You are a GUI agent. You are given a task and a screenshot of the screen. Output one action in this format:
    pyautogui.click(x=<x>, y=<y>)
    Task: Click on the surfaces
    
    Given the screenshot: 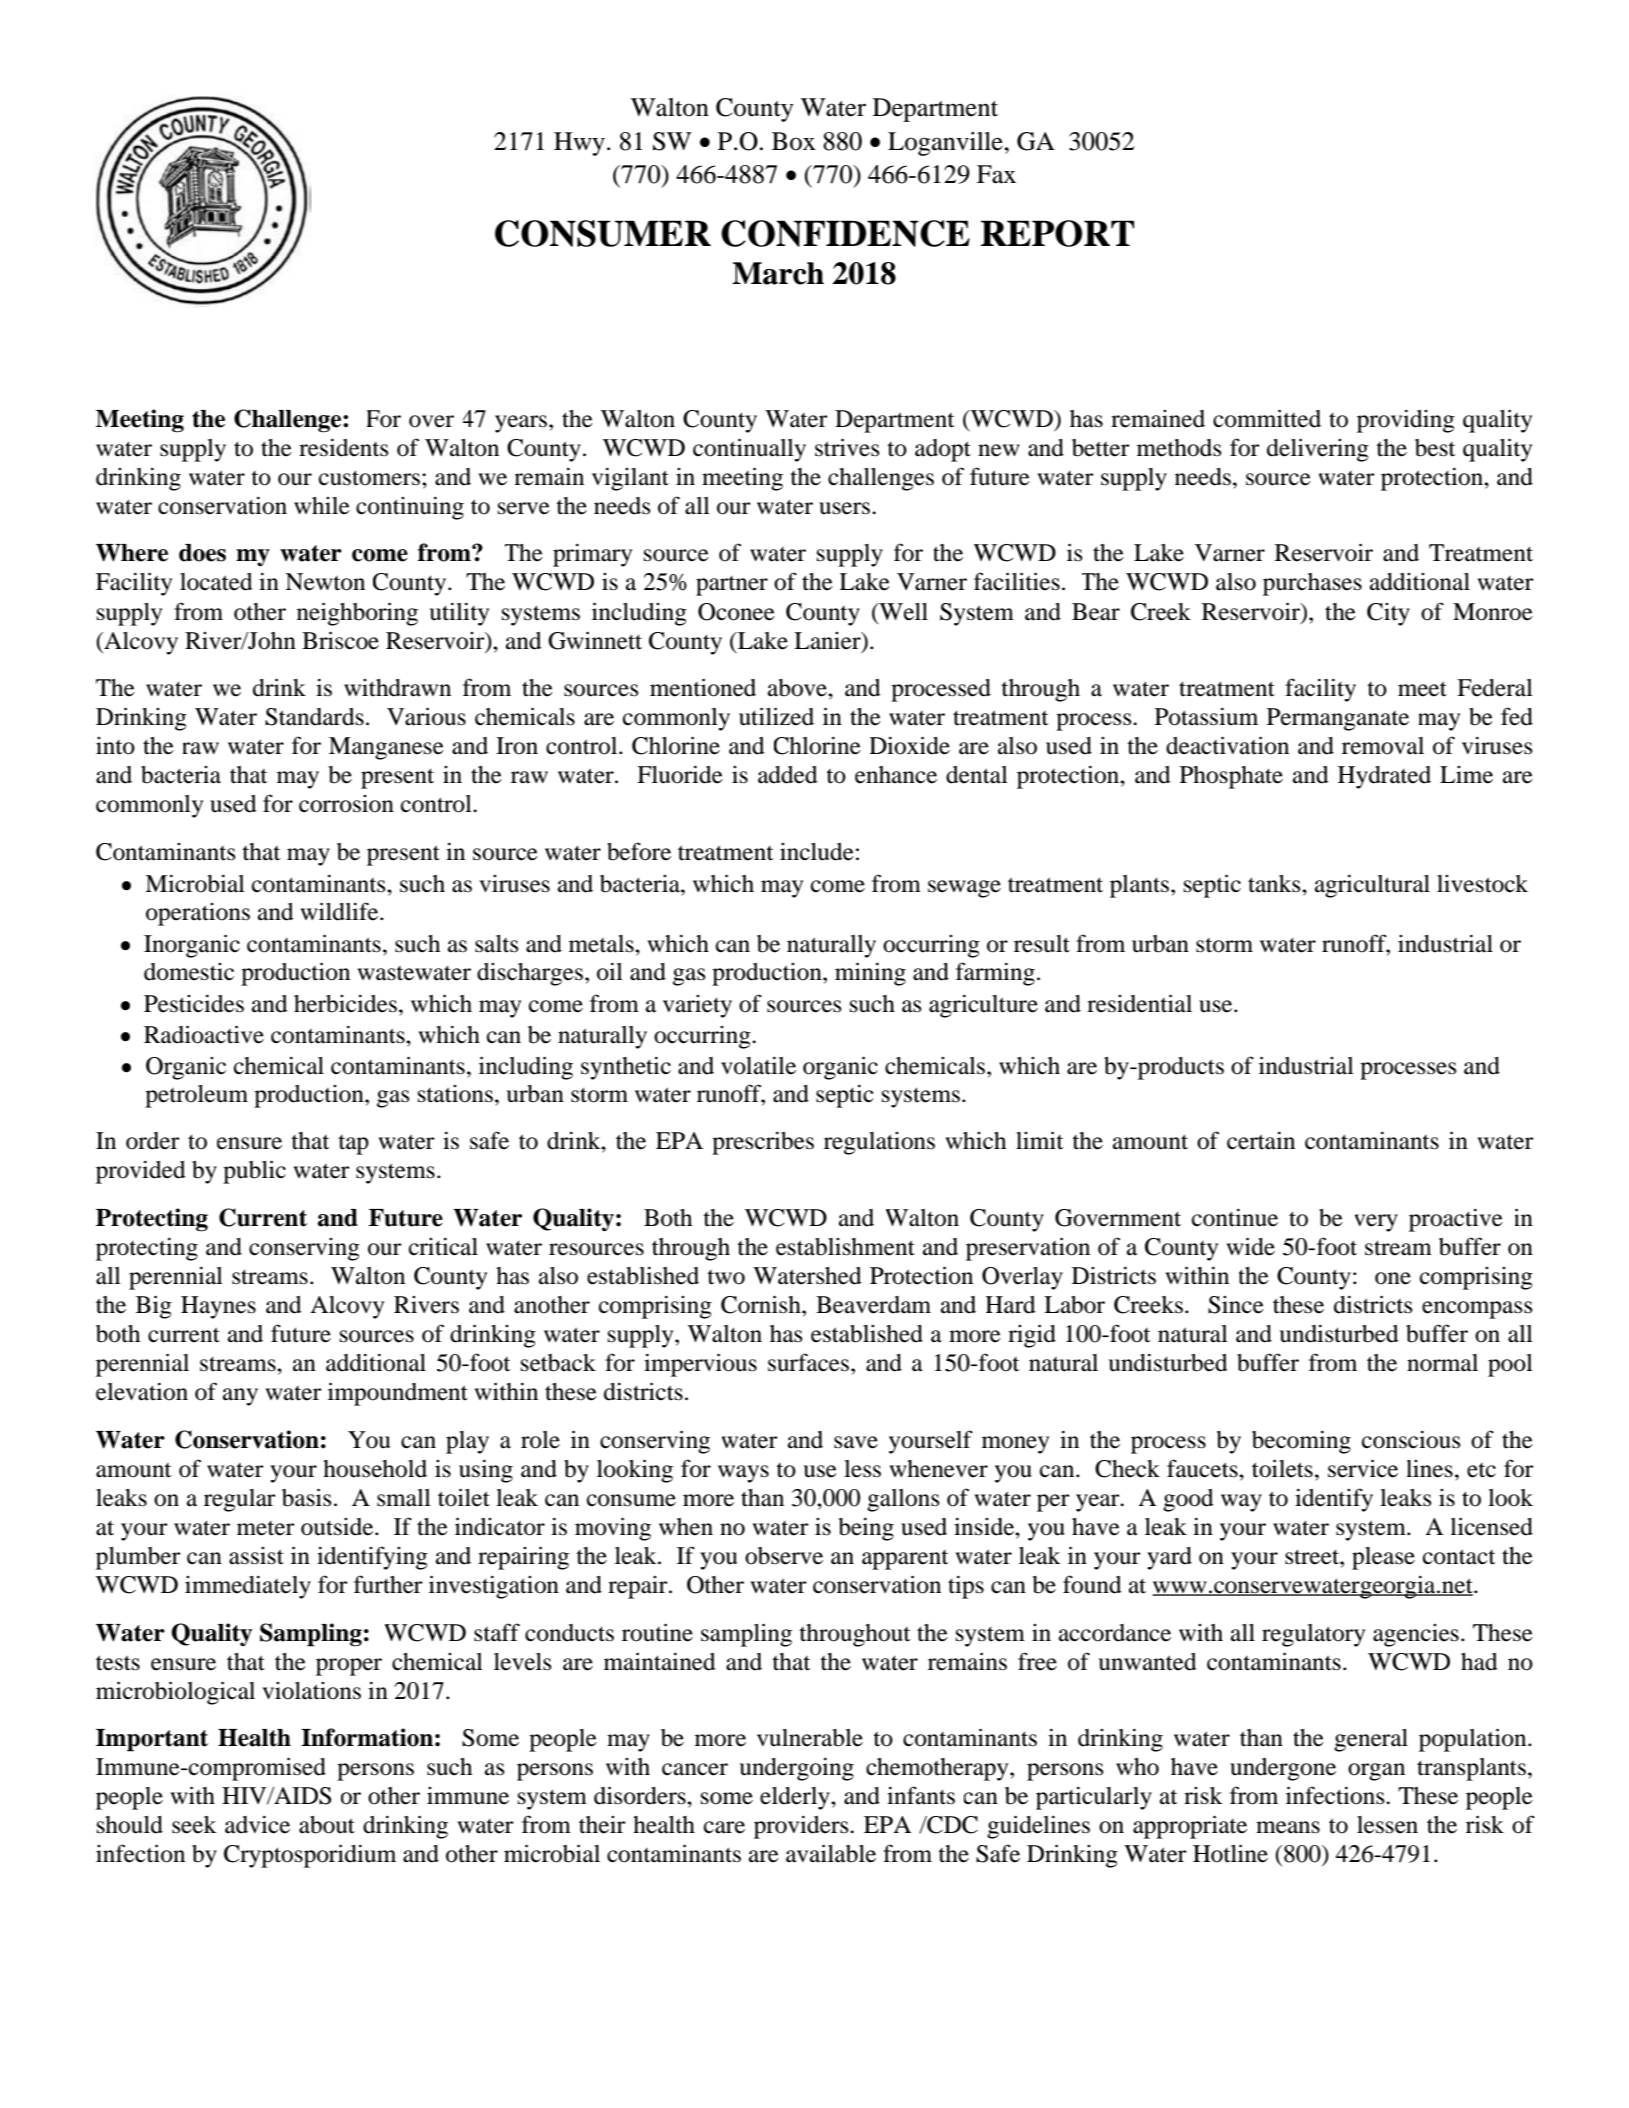 What is the action you would take?
    pyautogui.click(x=808, y=1362)
